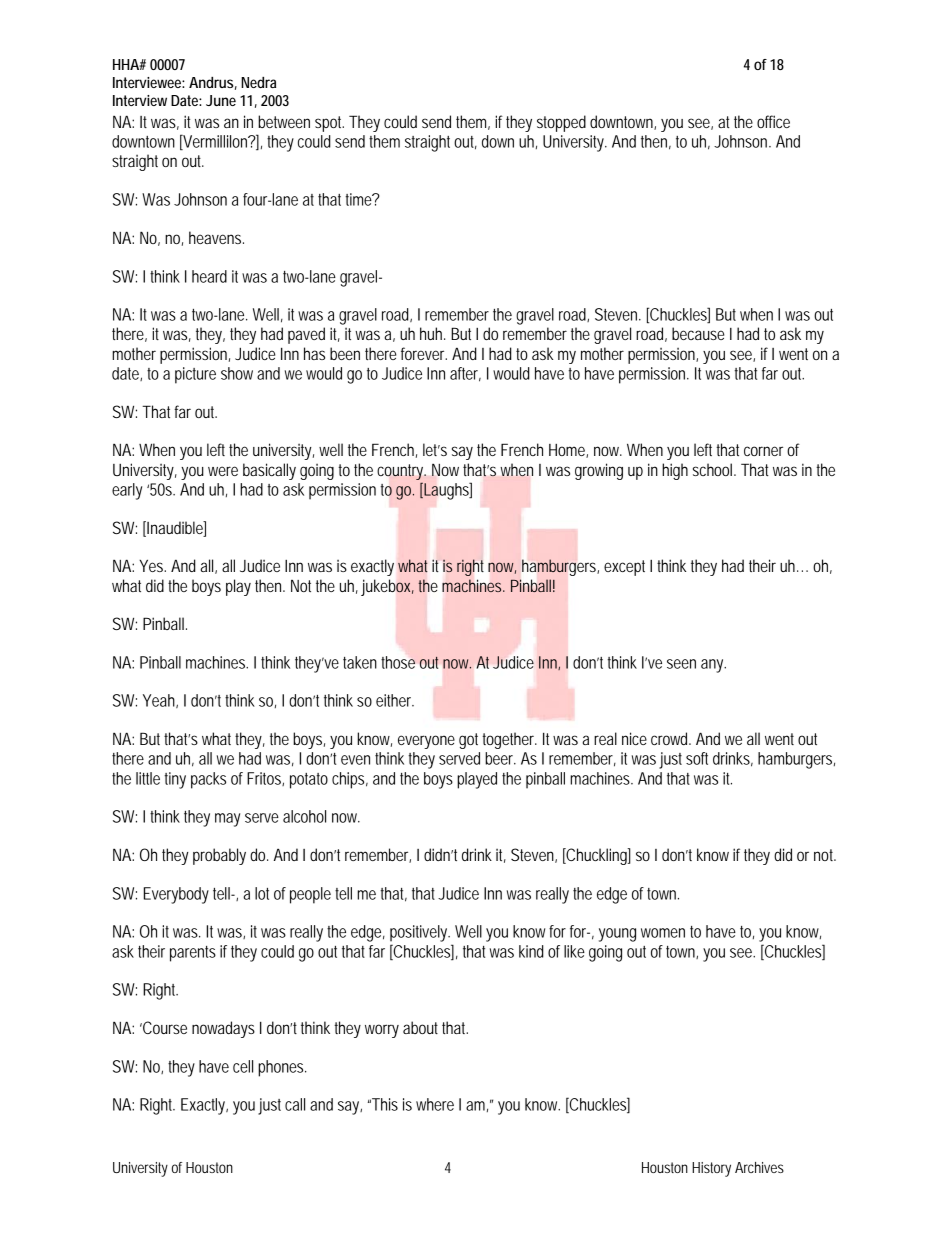 This screenshot has height=1233, width=952. I want to click on cell, so click(243, 1066).
